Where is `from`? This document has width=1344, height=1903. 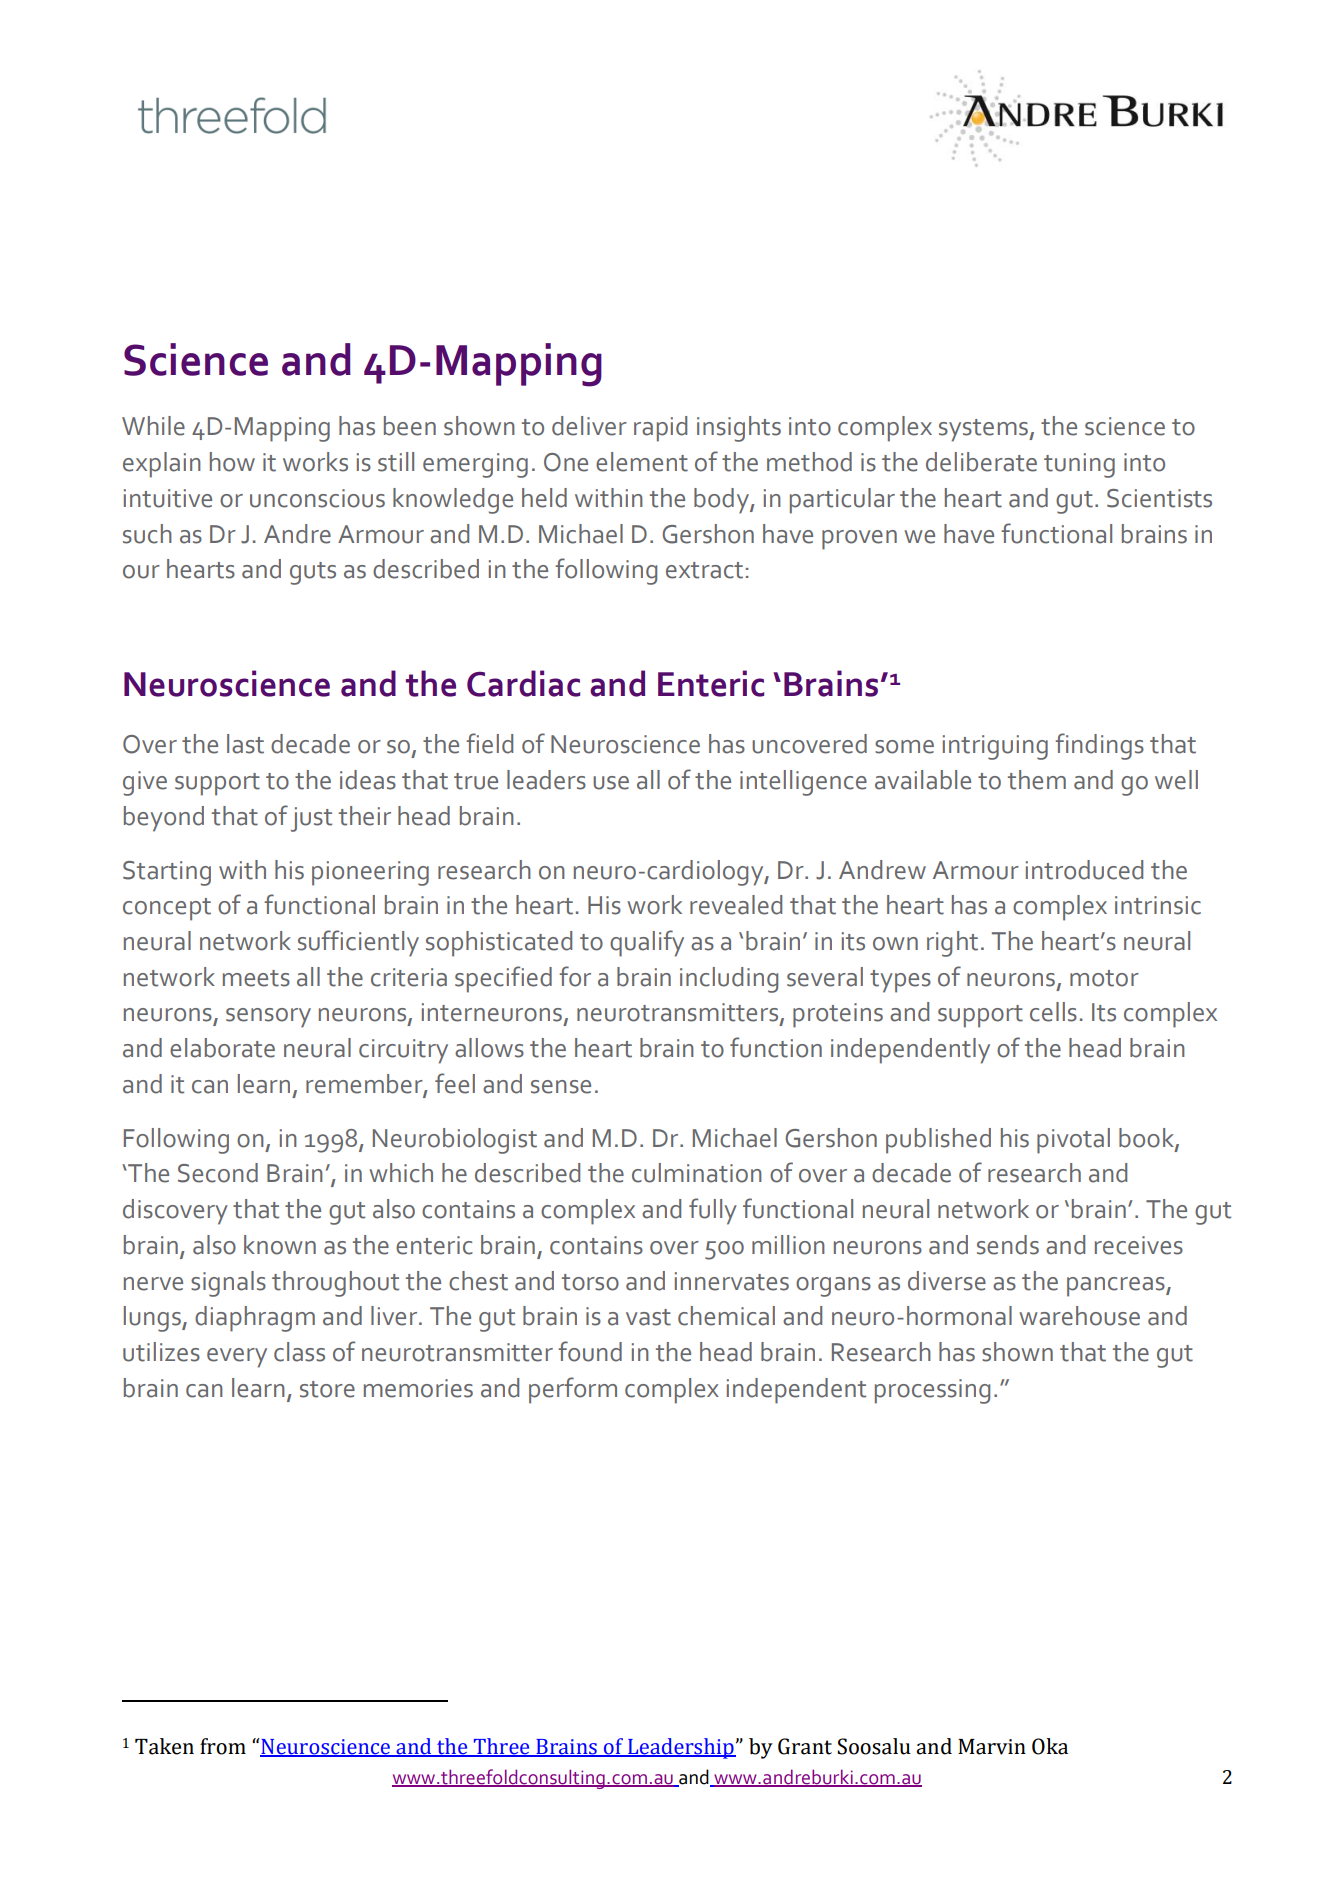 from is located at coordinates (223, 1746).
